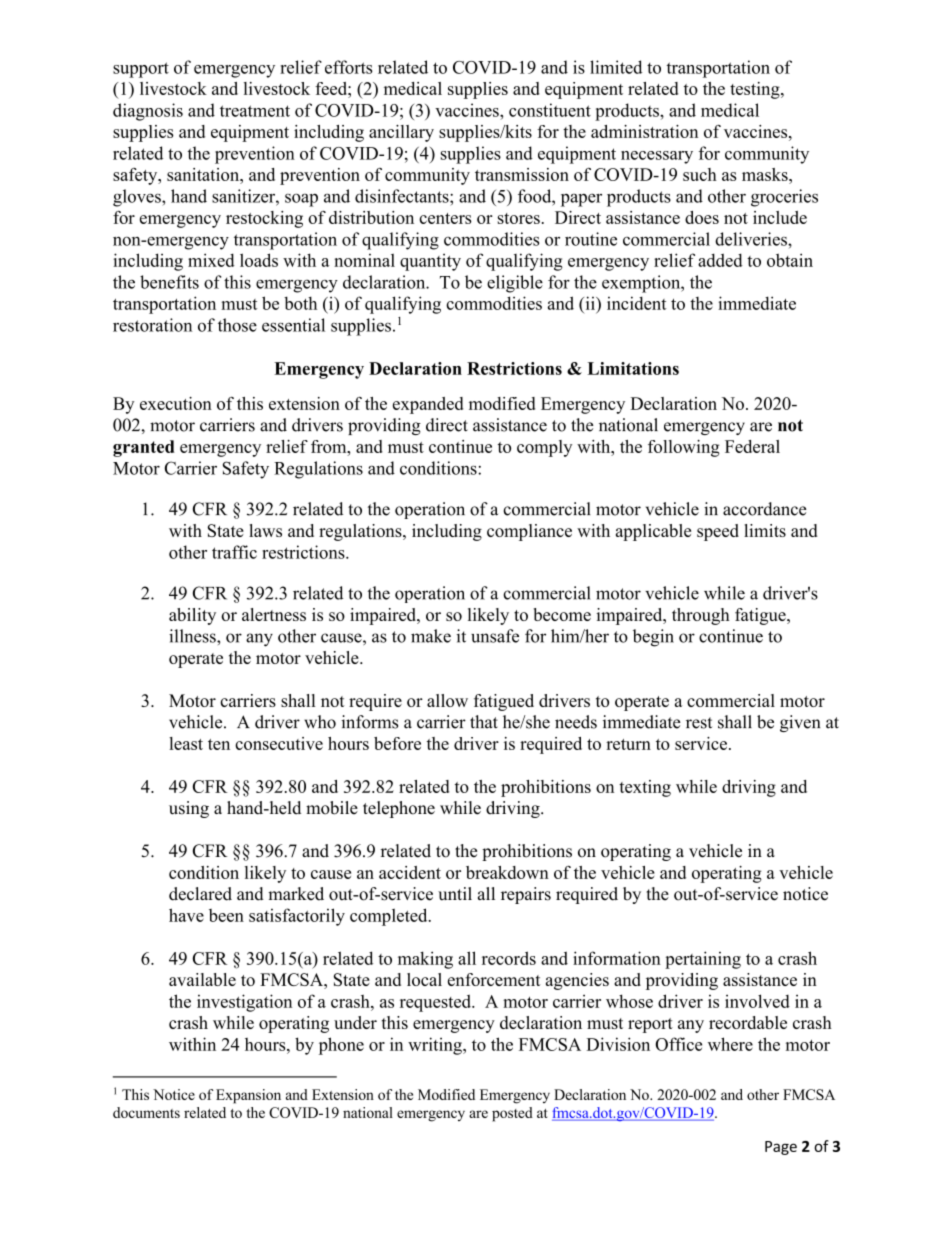  Describe the element at coordinates (176, 403) in the screenshot. I see `execution` at that location.
